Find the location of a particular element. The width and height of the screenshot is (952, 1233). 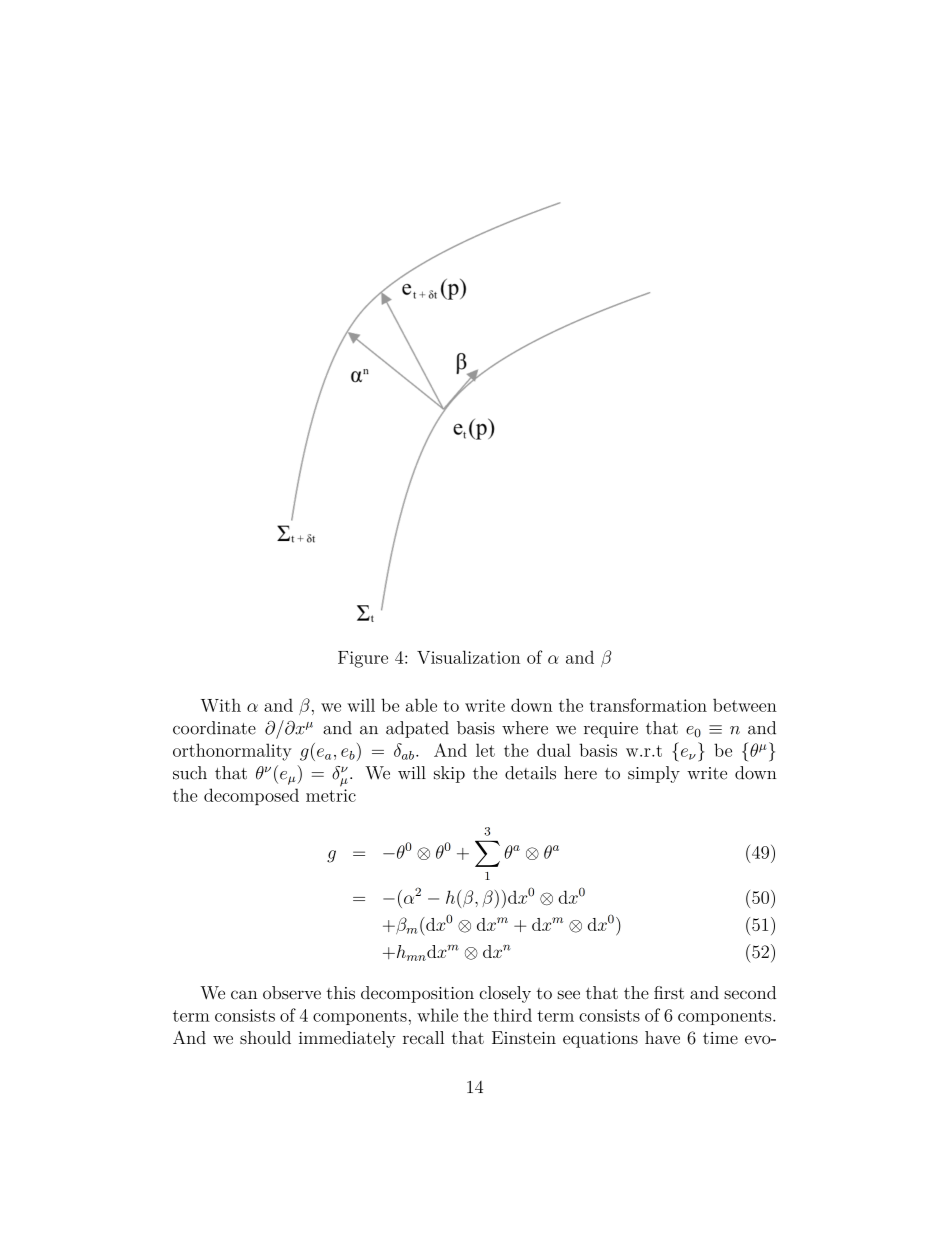

details is located at coordinates (530, 773).
